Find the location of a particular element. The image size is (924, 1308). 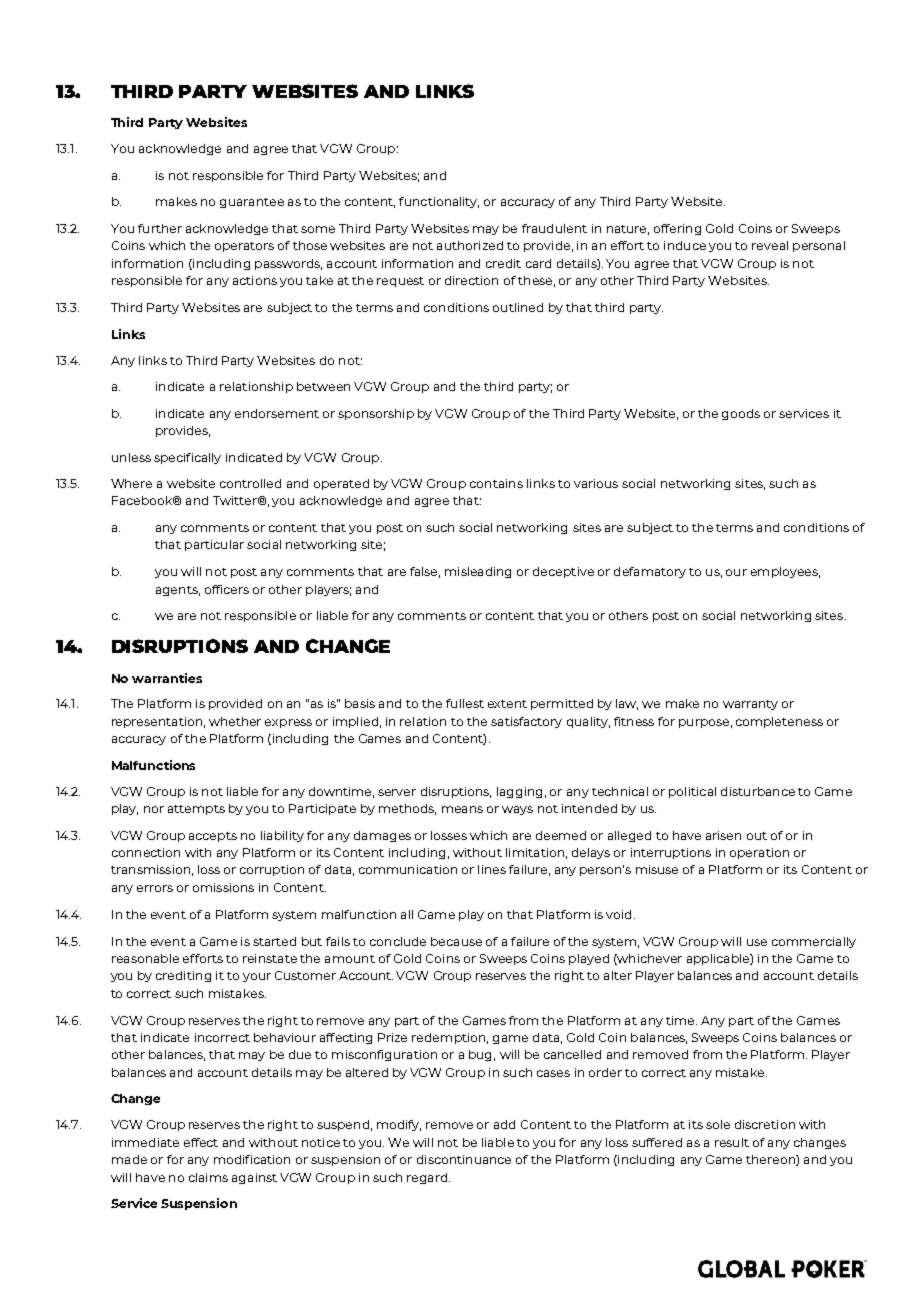

authorized is located at coordinates (470, 245).
